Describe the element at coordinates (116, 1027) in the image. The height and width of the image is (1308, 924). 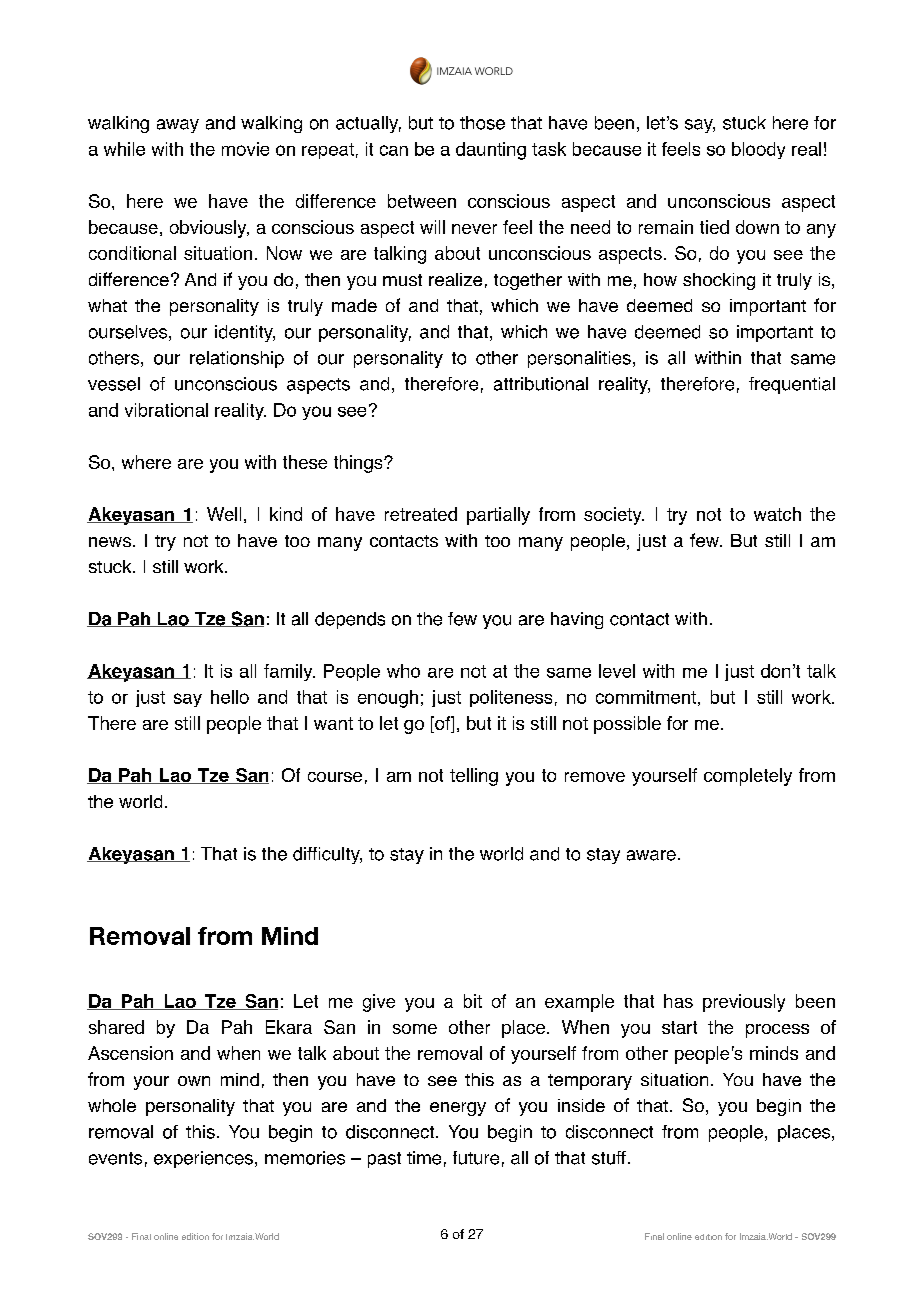
I see `shared` at that location.
